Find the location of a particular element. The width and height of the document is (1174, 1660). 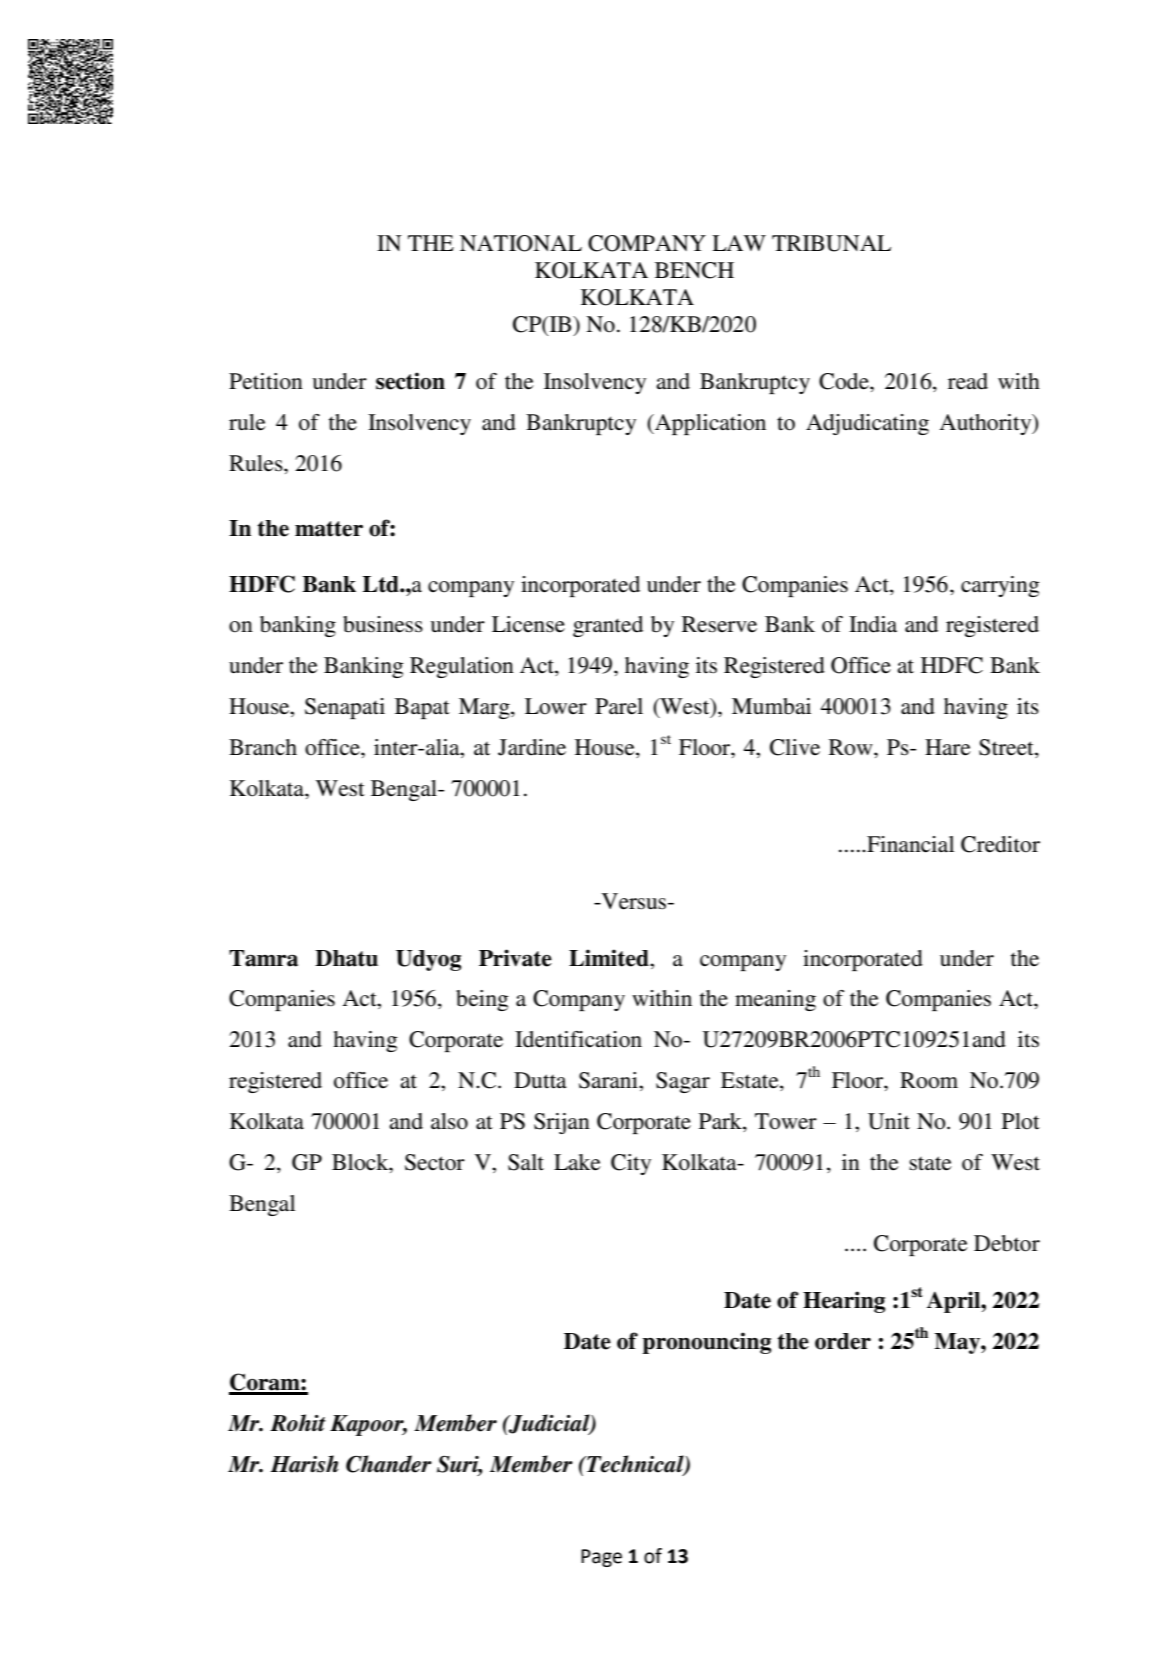

order is located at coordinates (843, 1341).
